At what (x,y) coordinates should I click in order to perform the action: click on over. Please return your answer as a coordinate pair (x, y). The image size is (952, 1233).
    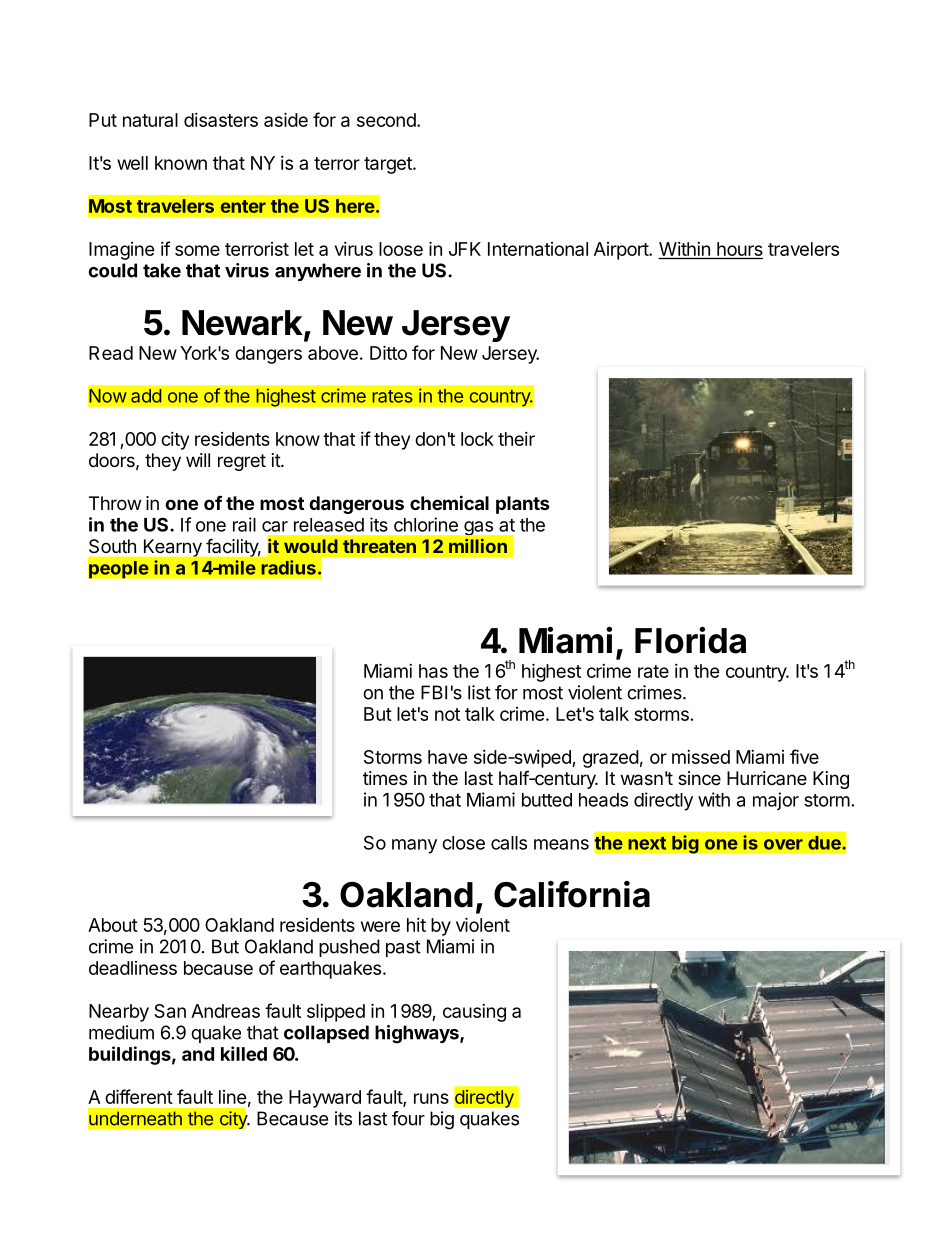
    Looking at the image, I should click on (783, 844).
